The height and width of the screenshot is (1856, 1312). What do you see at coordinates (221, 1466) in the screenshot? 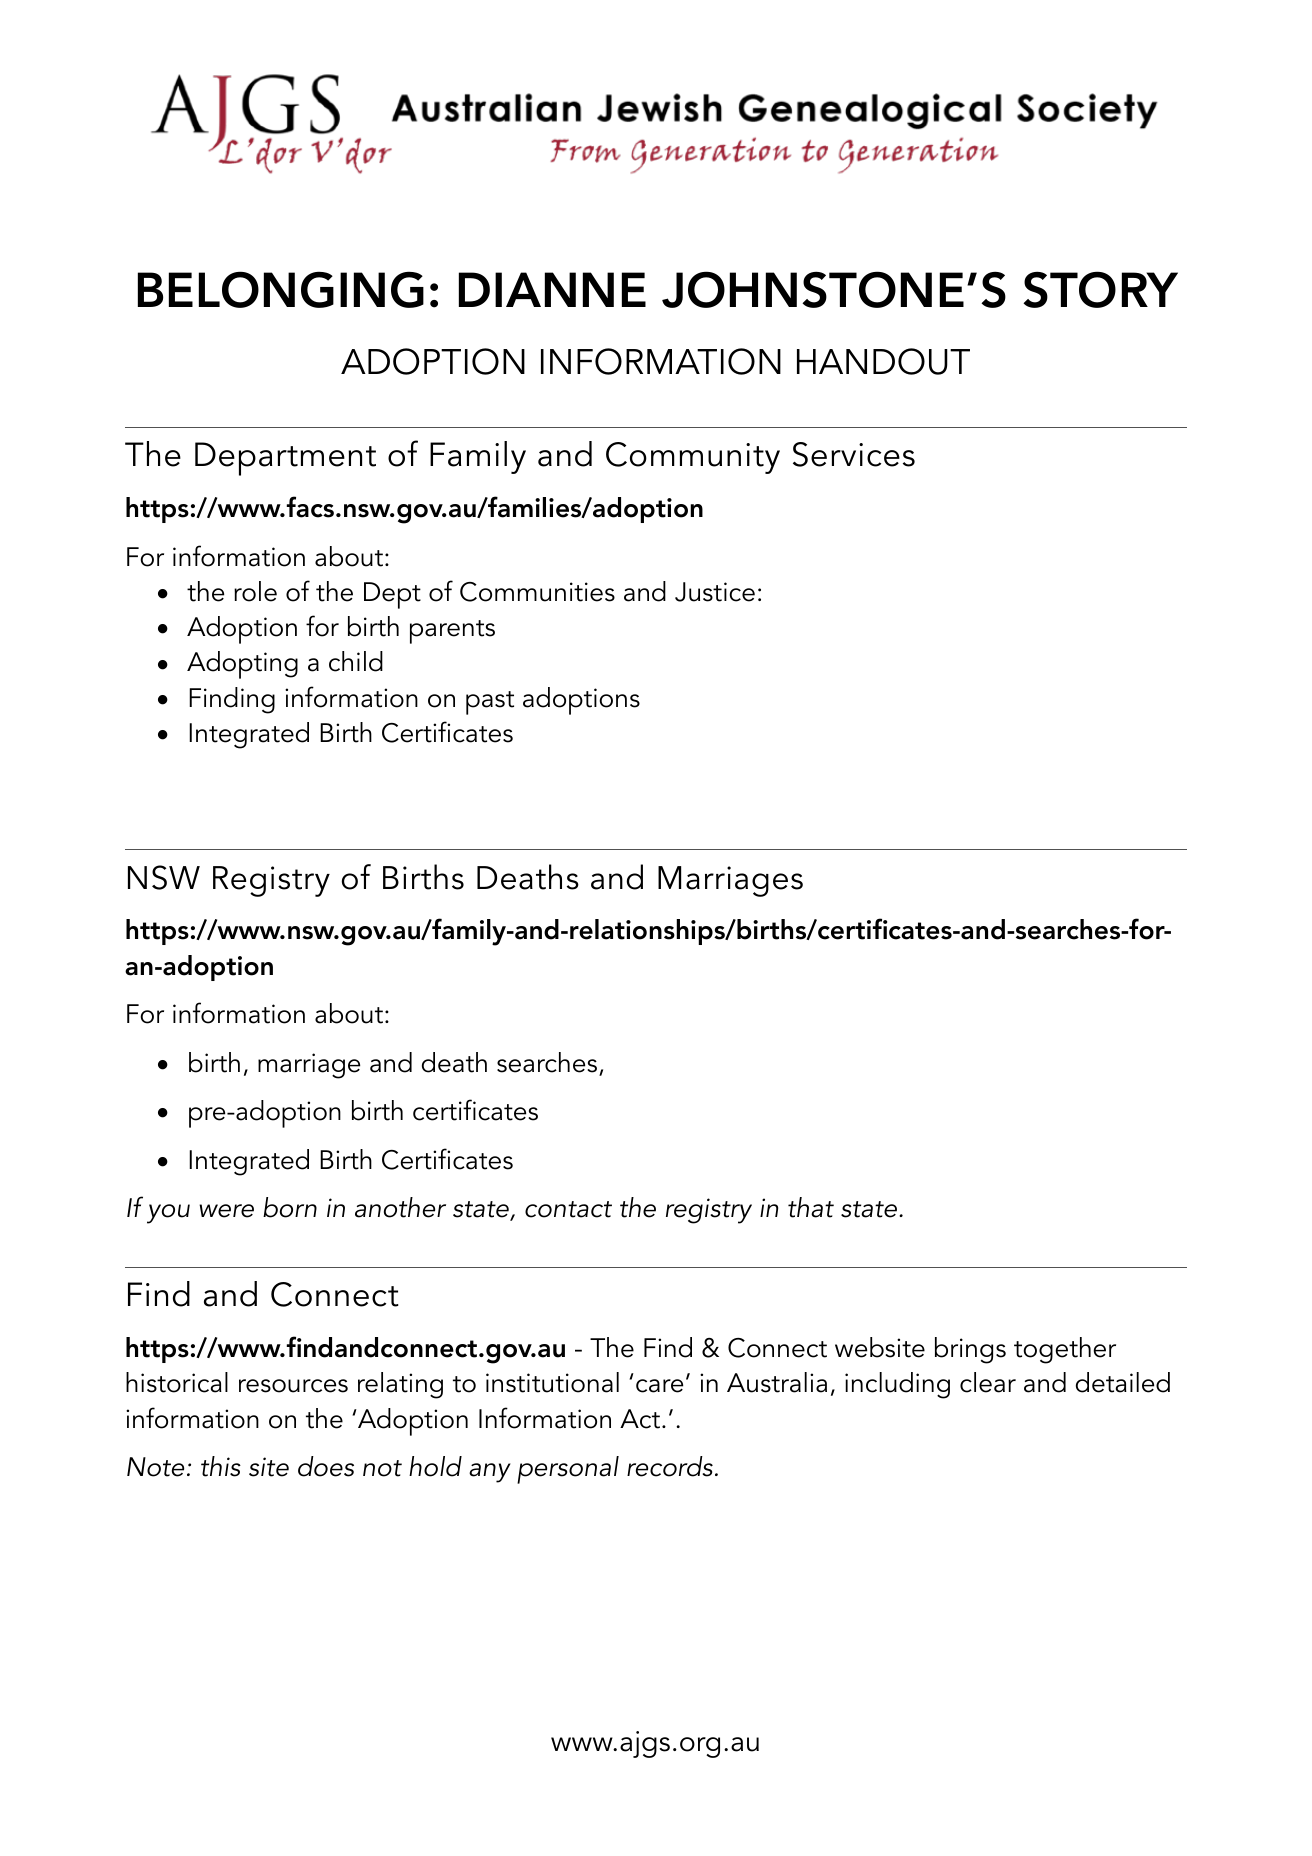
I see `this` at bounding box center [221, 1466].
